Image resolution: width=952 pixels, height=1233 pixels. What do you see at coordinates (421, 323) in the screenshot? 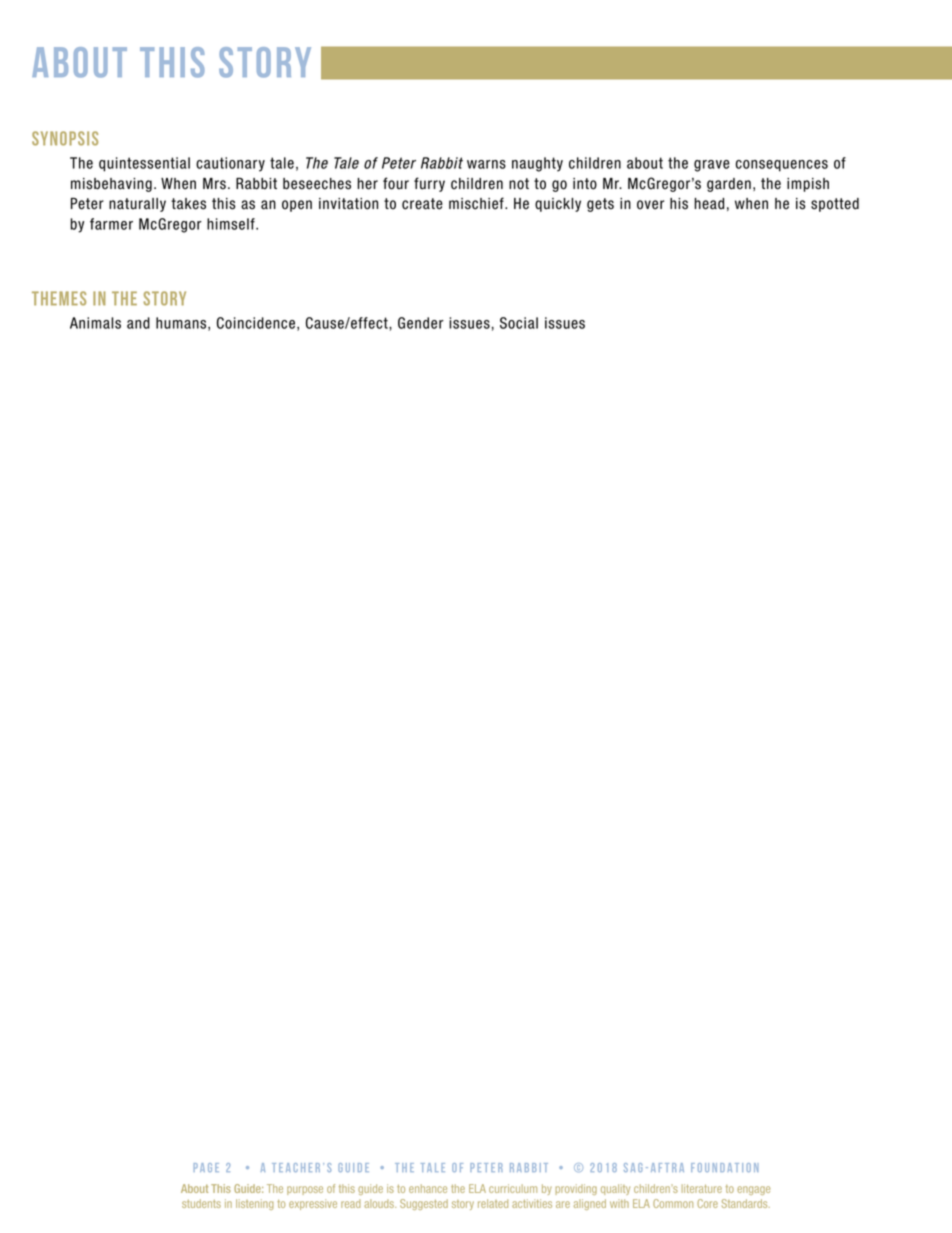
I see `Gender` at bounding box center [421, 323].
